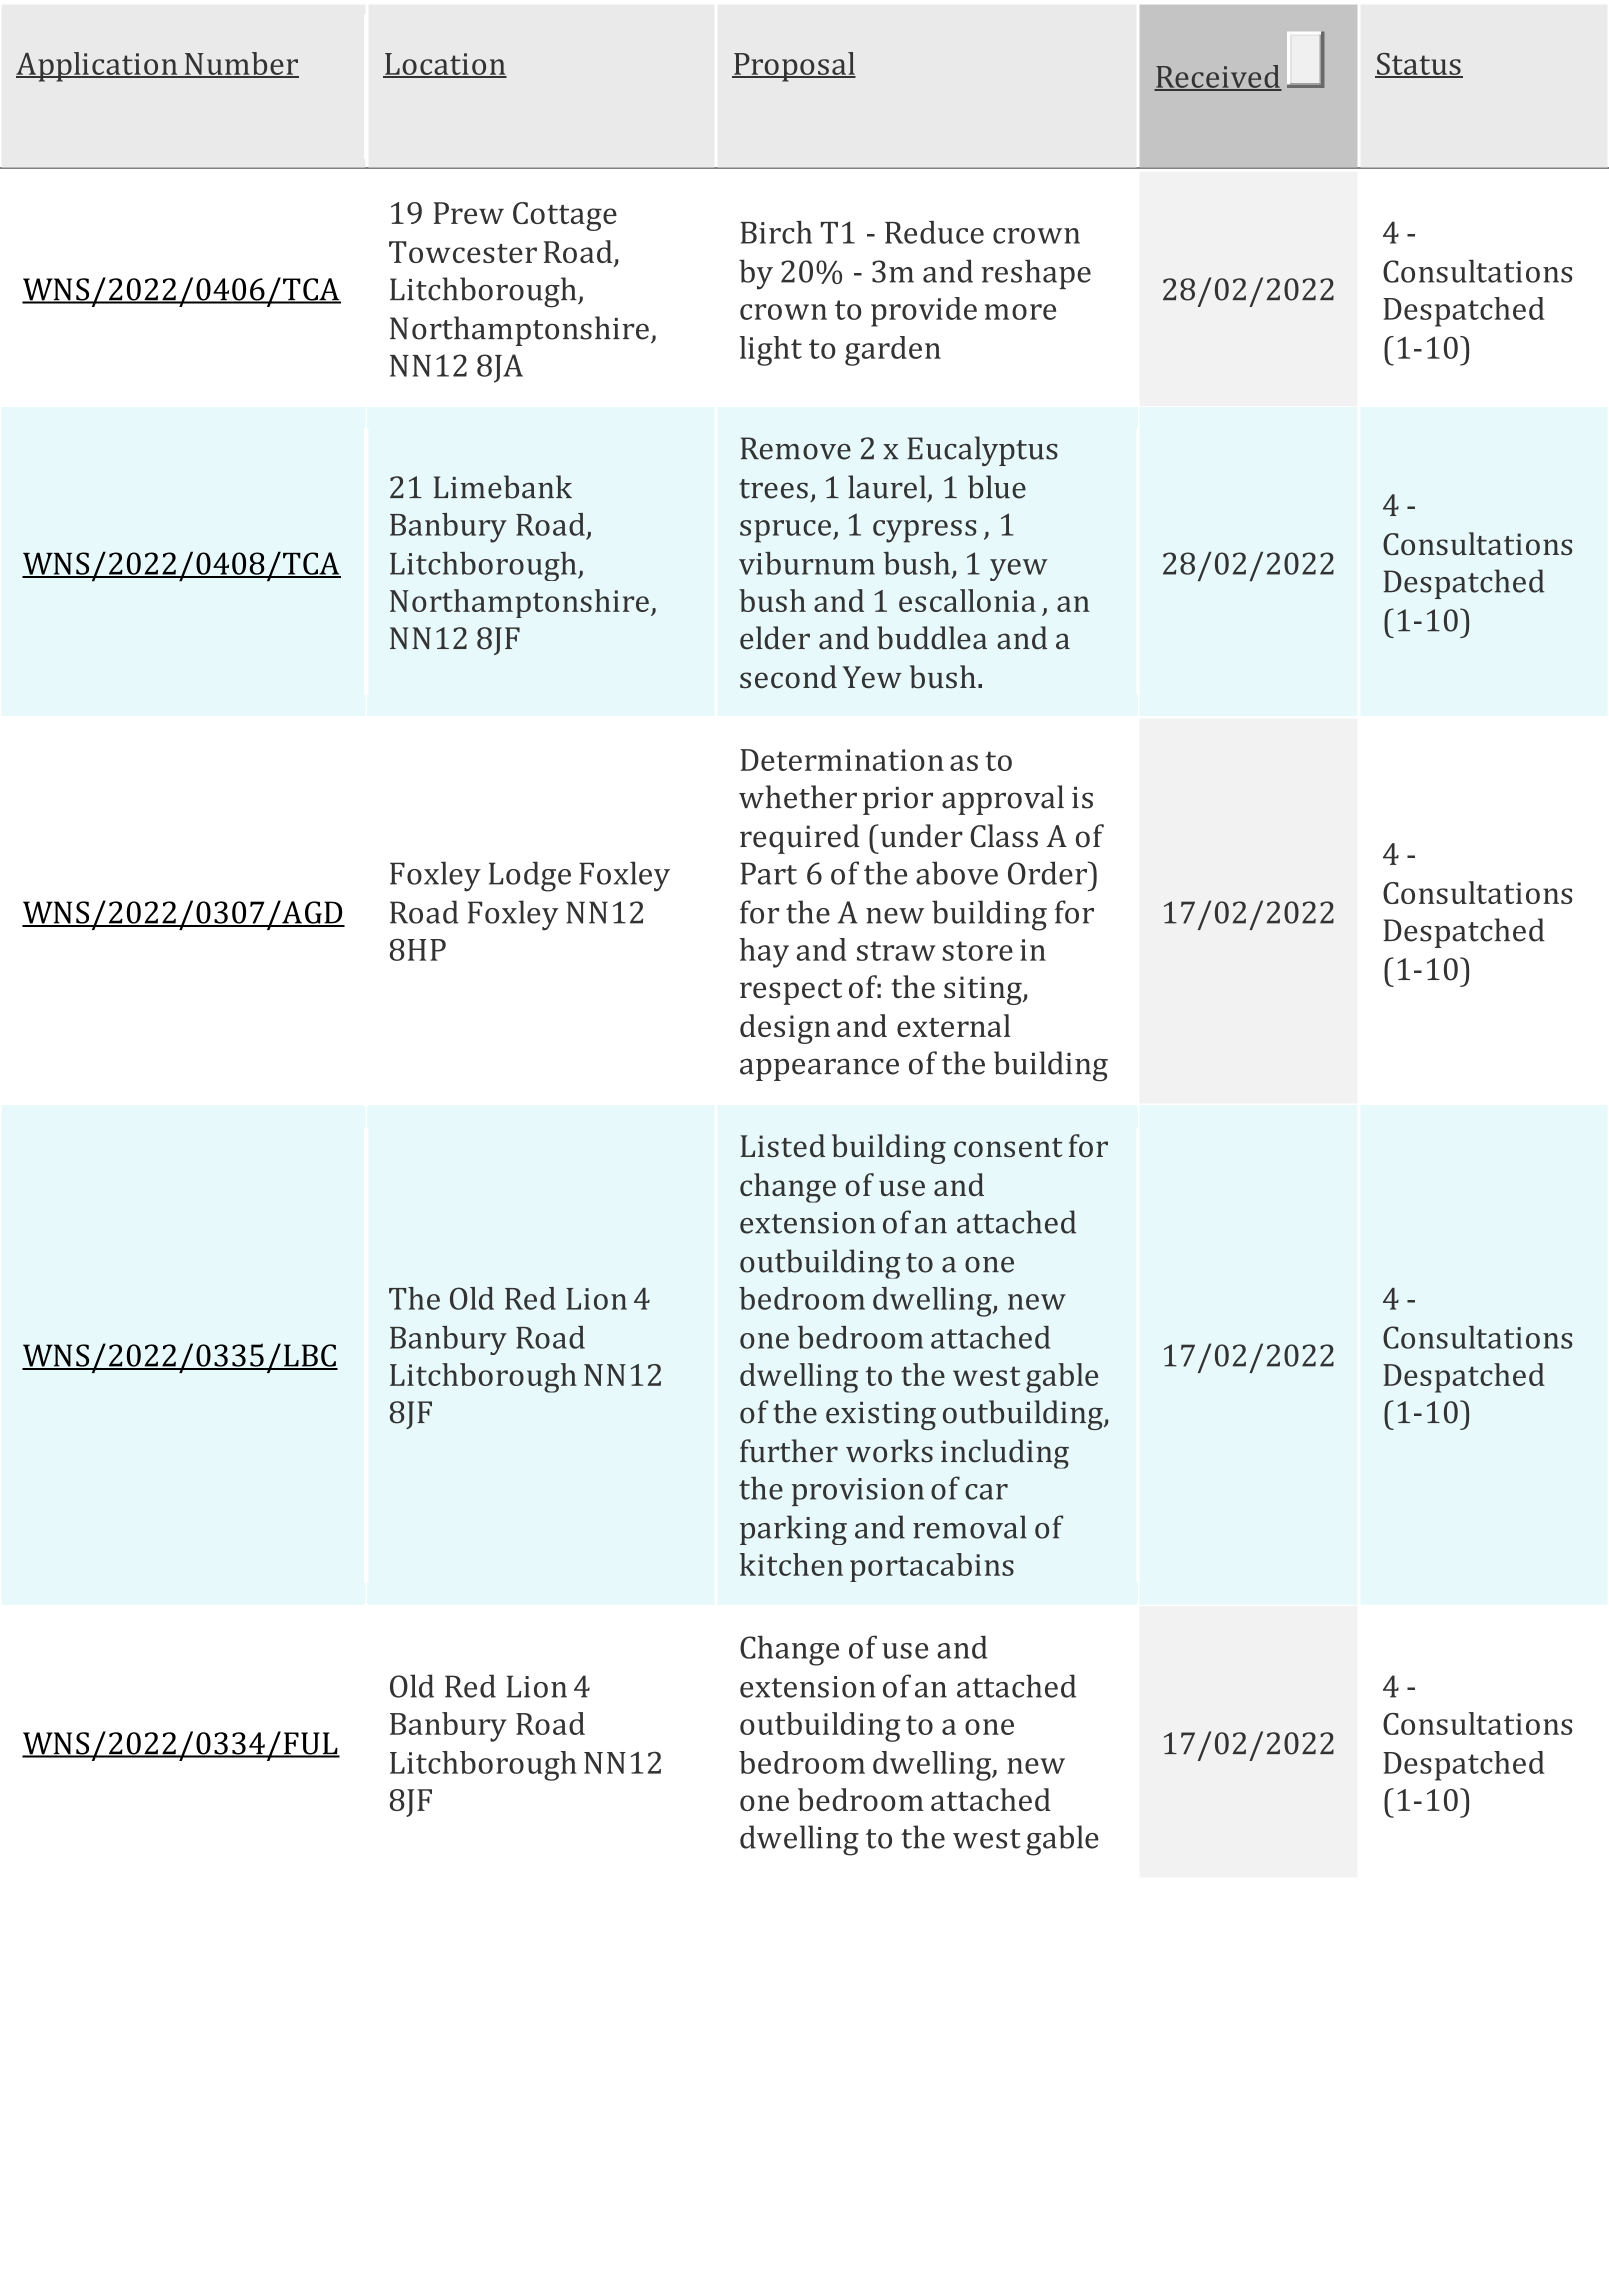  Describe the element at coordinates (1048, 873) in the screenshot. I see `Order` at that location.
